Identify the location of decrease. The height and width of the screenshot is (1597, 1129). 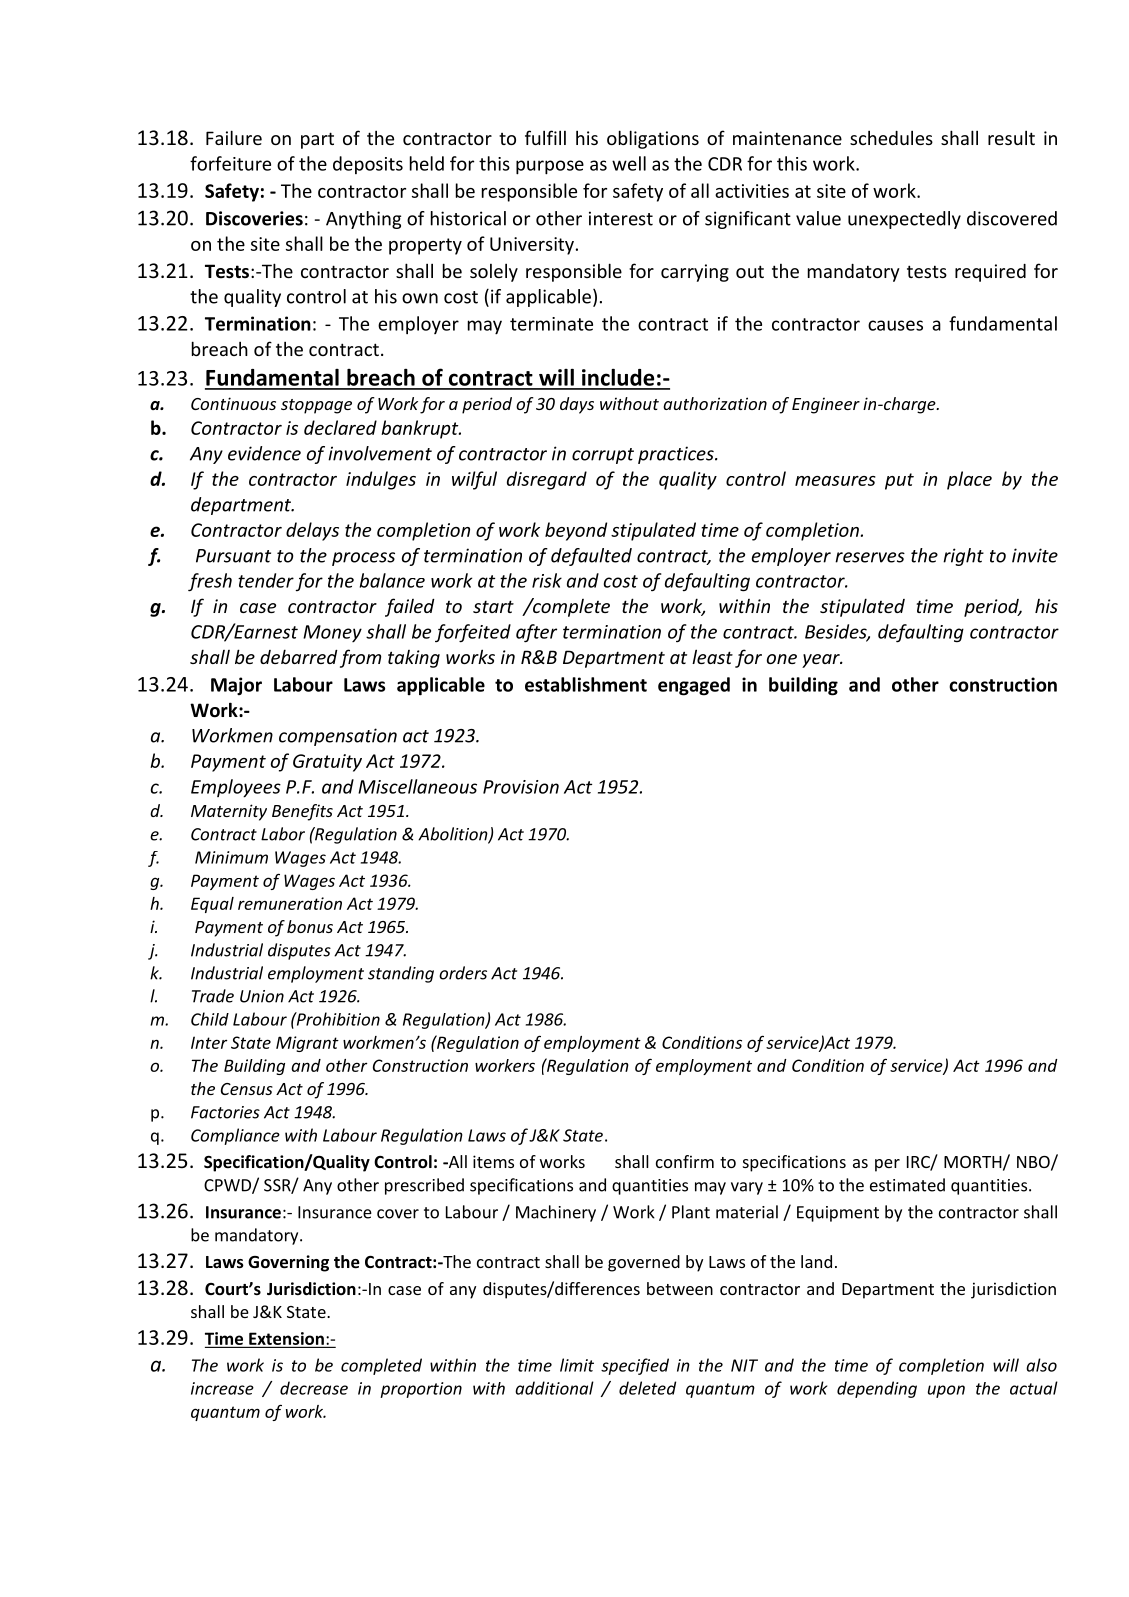
(314, 1388).
